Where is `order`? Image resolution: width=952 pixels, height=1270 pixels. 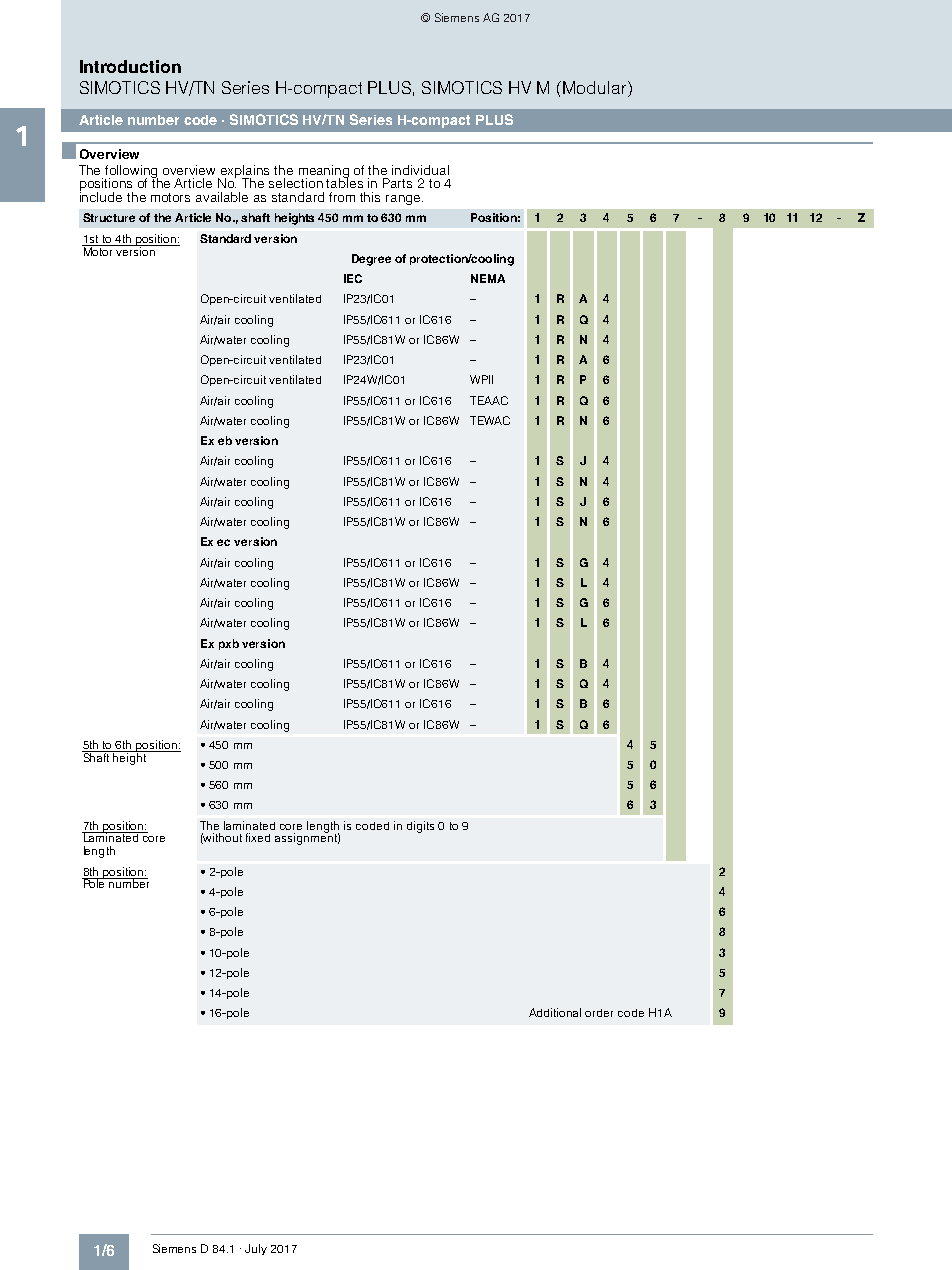 order is located at coordinates (599, 1013).
